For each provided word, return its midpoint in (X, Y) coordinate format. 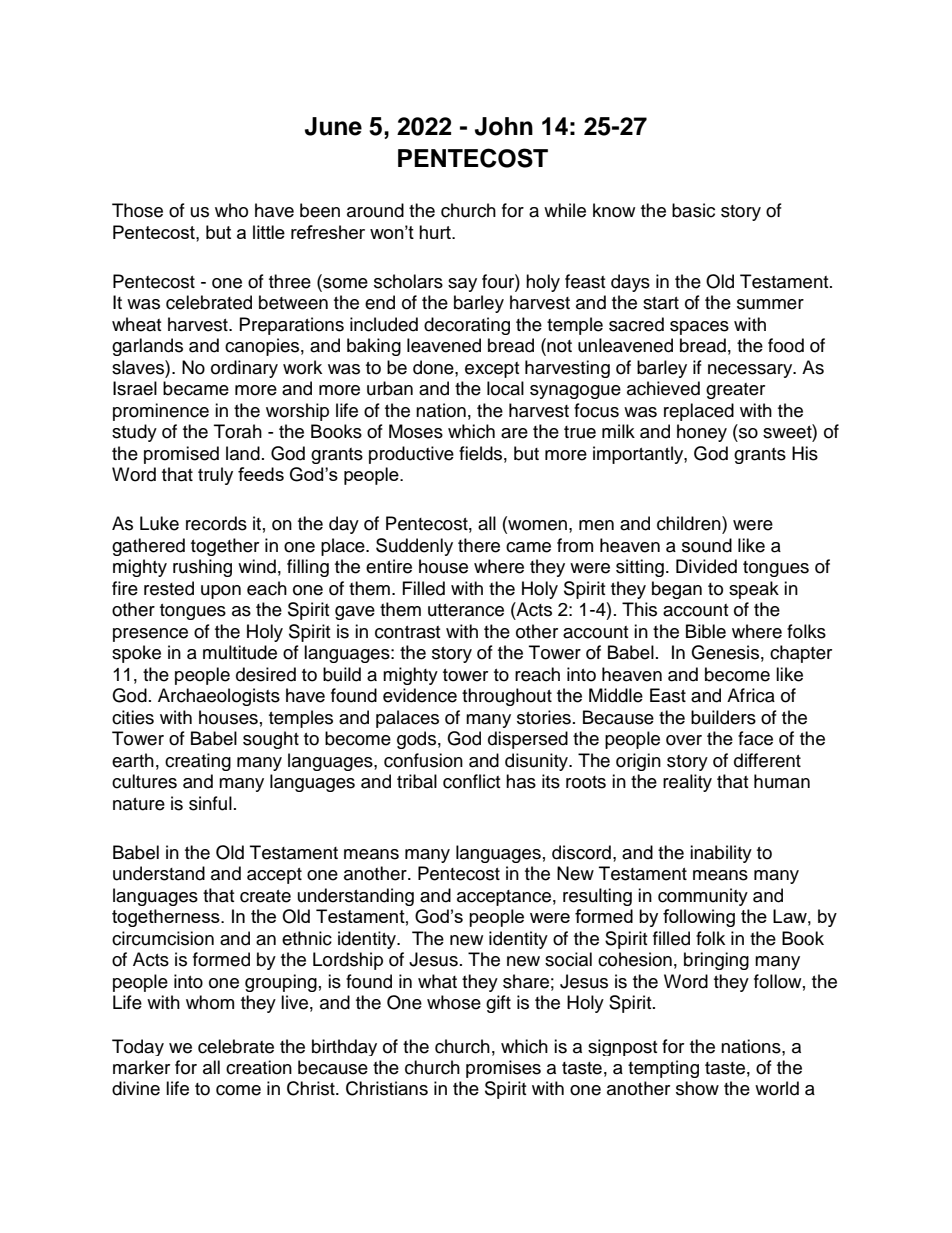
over (684, 740)
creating (198, 762)
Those (137, 210)
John (504, 126)
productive (411, 455)
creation (259, 1067)
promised (181, 455)
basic (693, 210)
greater (735, 391)
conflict (471, 781)
